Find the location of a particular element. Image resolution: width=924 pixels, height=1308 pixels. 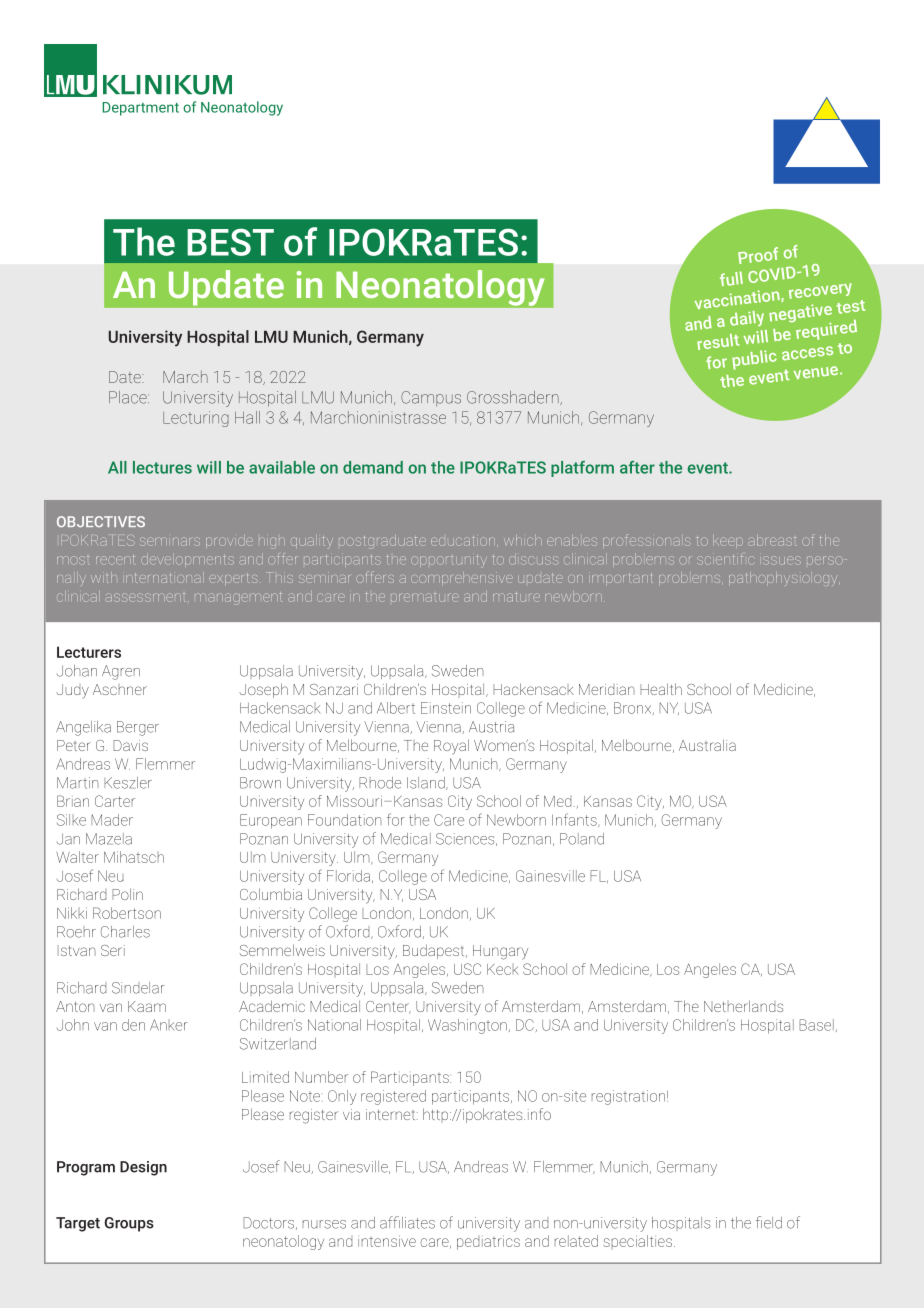

Groups is located at coordinates (129, 1224).
